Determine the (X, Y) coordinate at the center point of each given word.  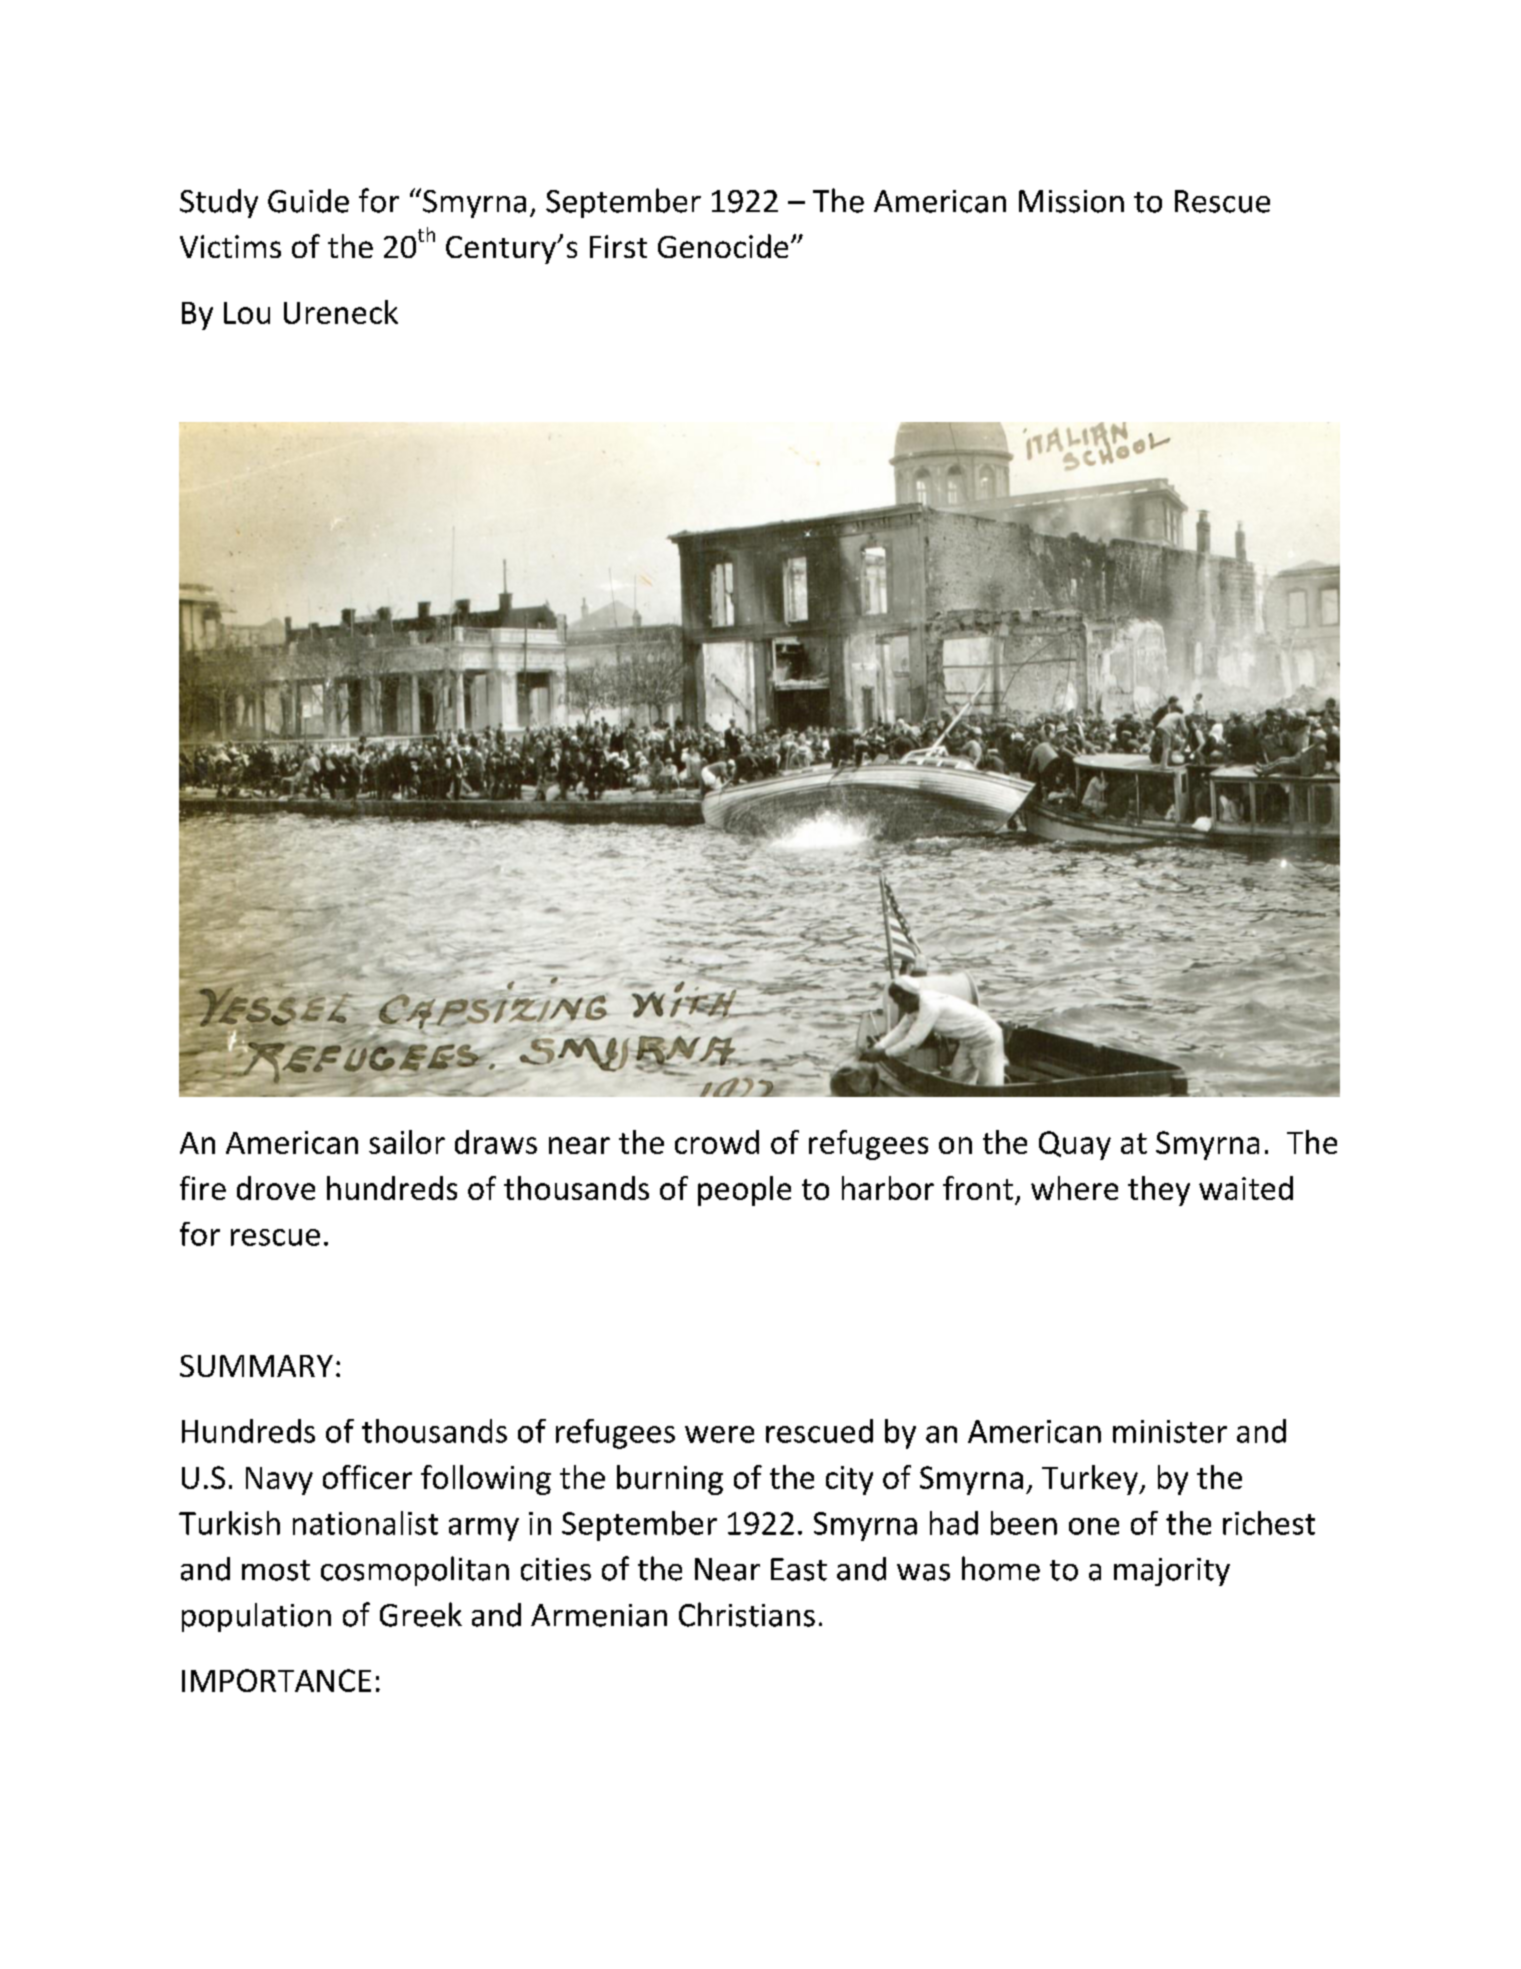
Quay (1075, 1145)
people (744, 1191)
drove (276, 1188)
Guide (308, 201)
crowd (717, 1142)
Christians (747, 1614)
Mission (1071, 201)
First (618, 246)
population (256, 1617)
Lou (247, 313)
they (1159, 1191)
